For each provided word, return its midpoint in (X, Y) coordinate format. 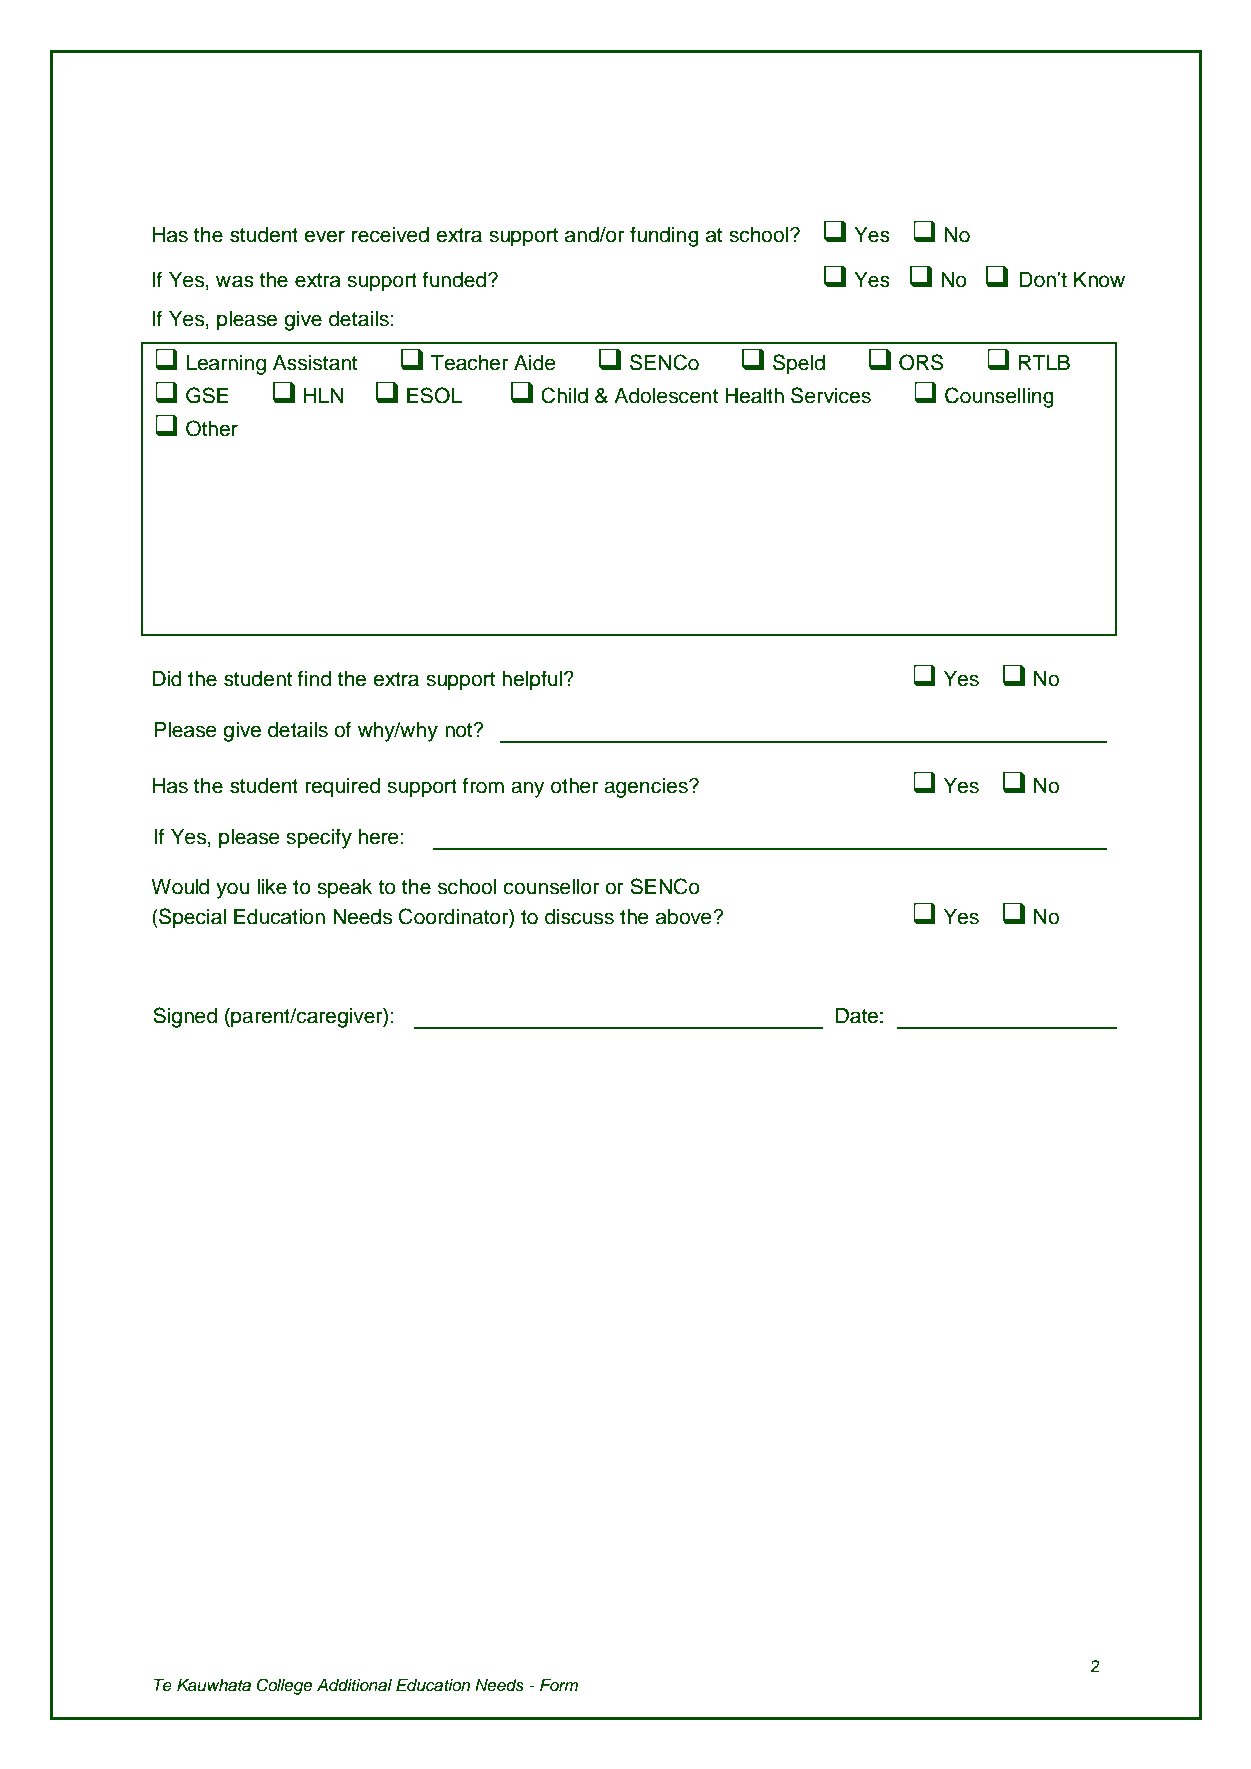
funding (664, 236)
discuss (579, 917)
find (314, 678)
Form (559, 1685)
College (284, 1686)
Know (1099, 280)
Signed (185, 1017)
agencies (647, 788)
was (235, 281)
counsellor (551, 887)
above (685, 917)
